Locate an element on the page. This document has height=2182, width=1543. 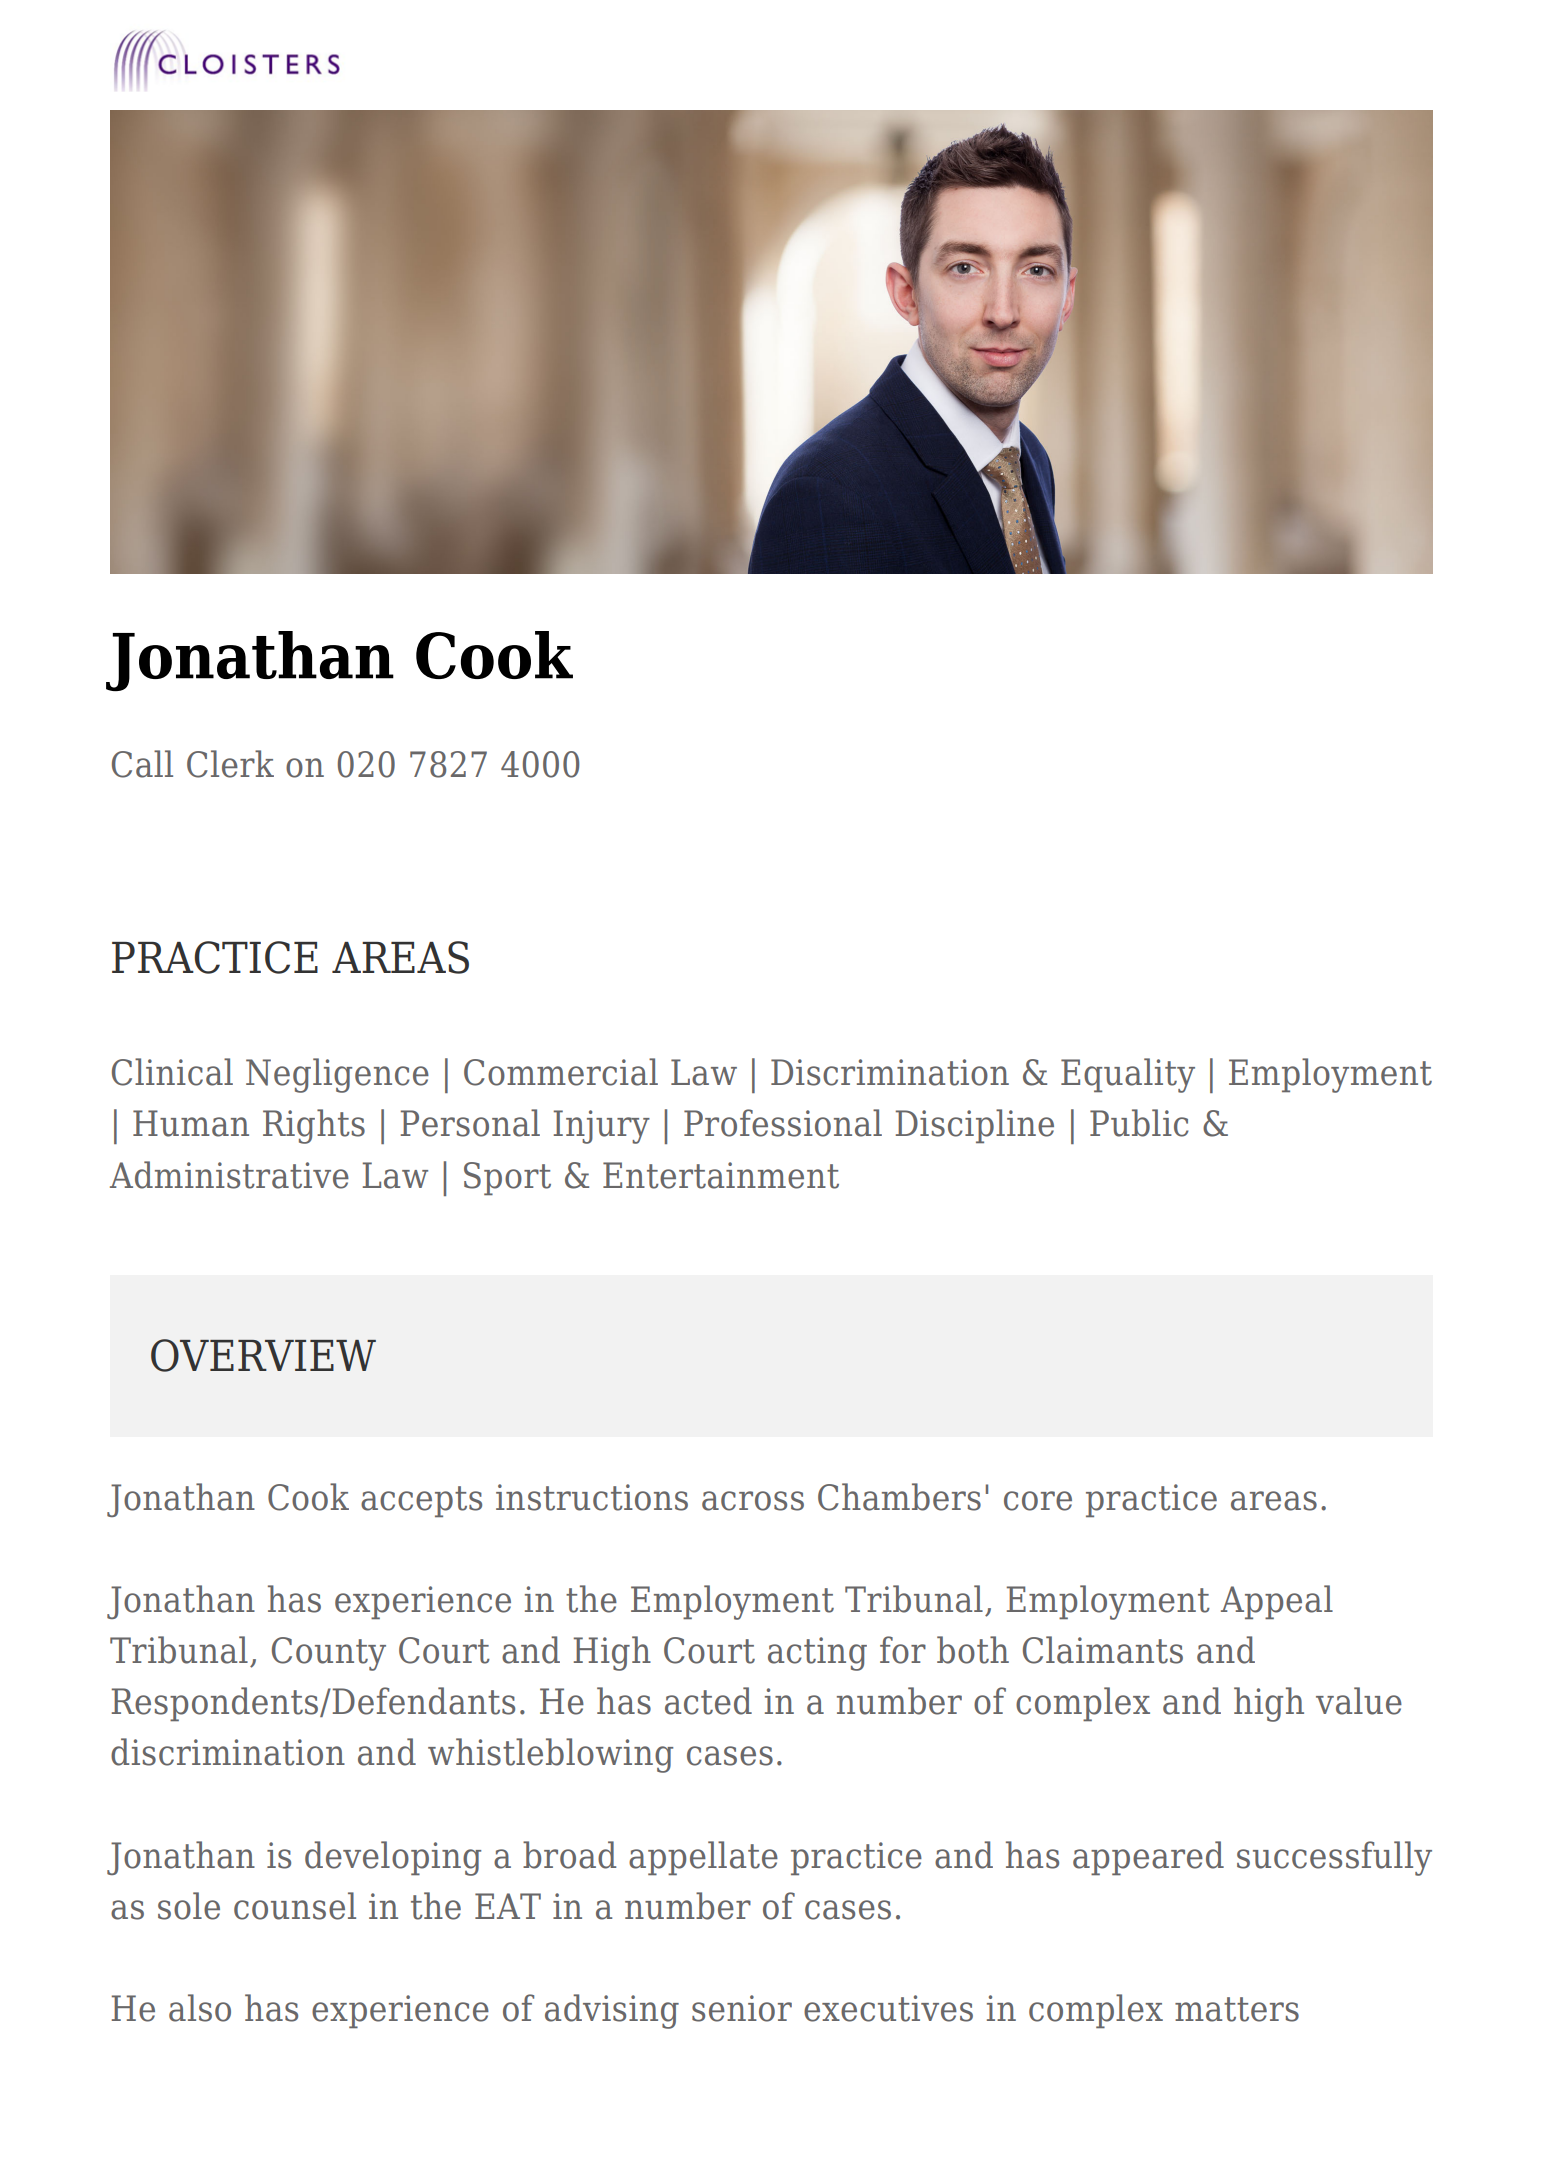
senior is located at coordinates (742, 2008).
